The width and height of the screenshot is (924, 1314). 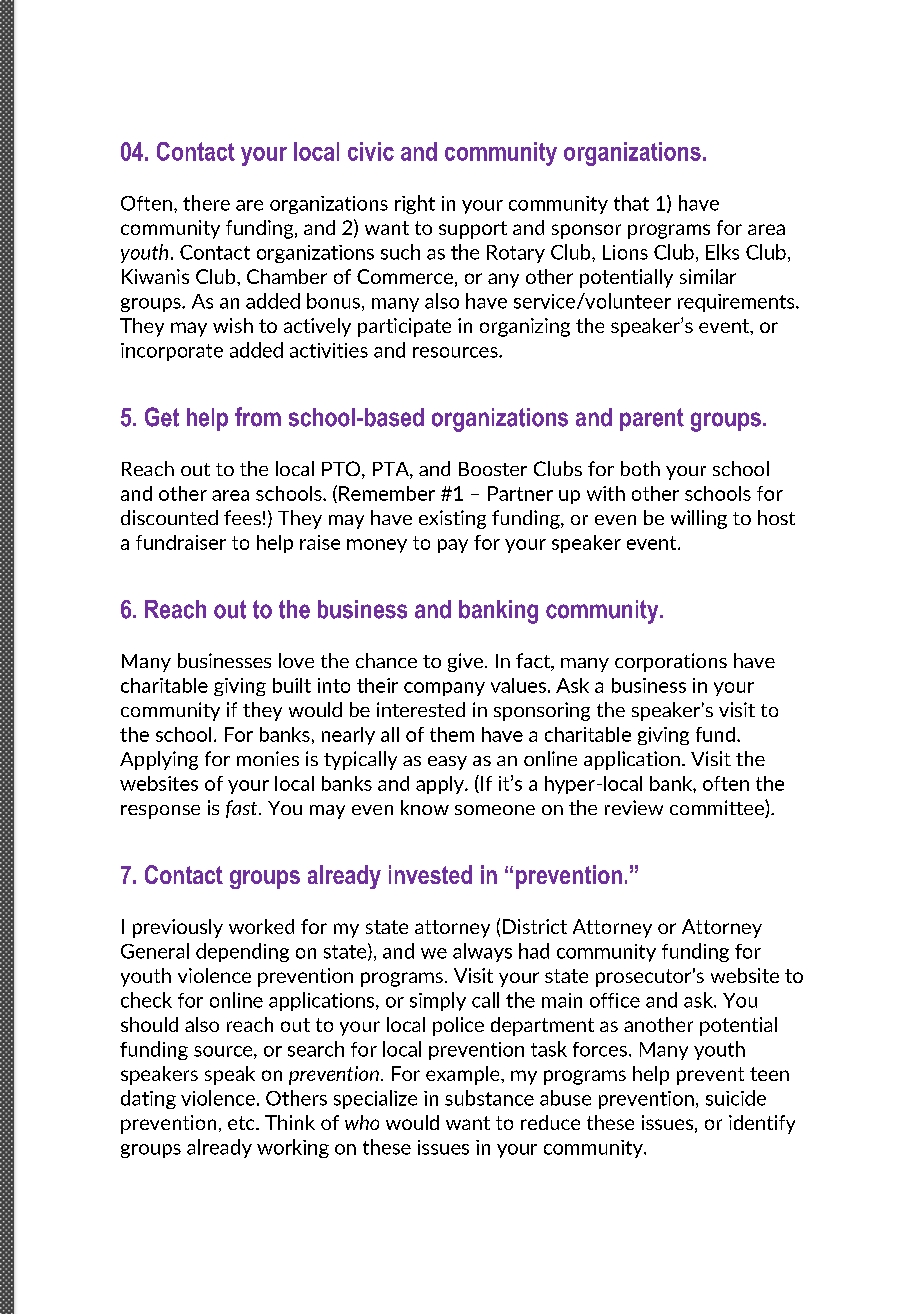 What do you see at coordinates (258, 417) in the screenshot?
I see `from` at bounding box center [258, 417].
